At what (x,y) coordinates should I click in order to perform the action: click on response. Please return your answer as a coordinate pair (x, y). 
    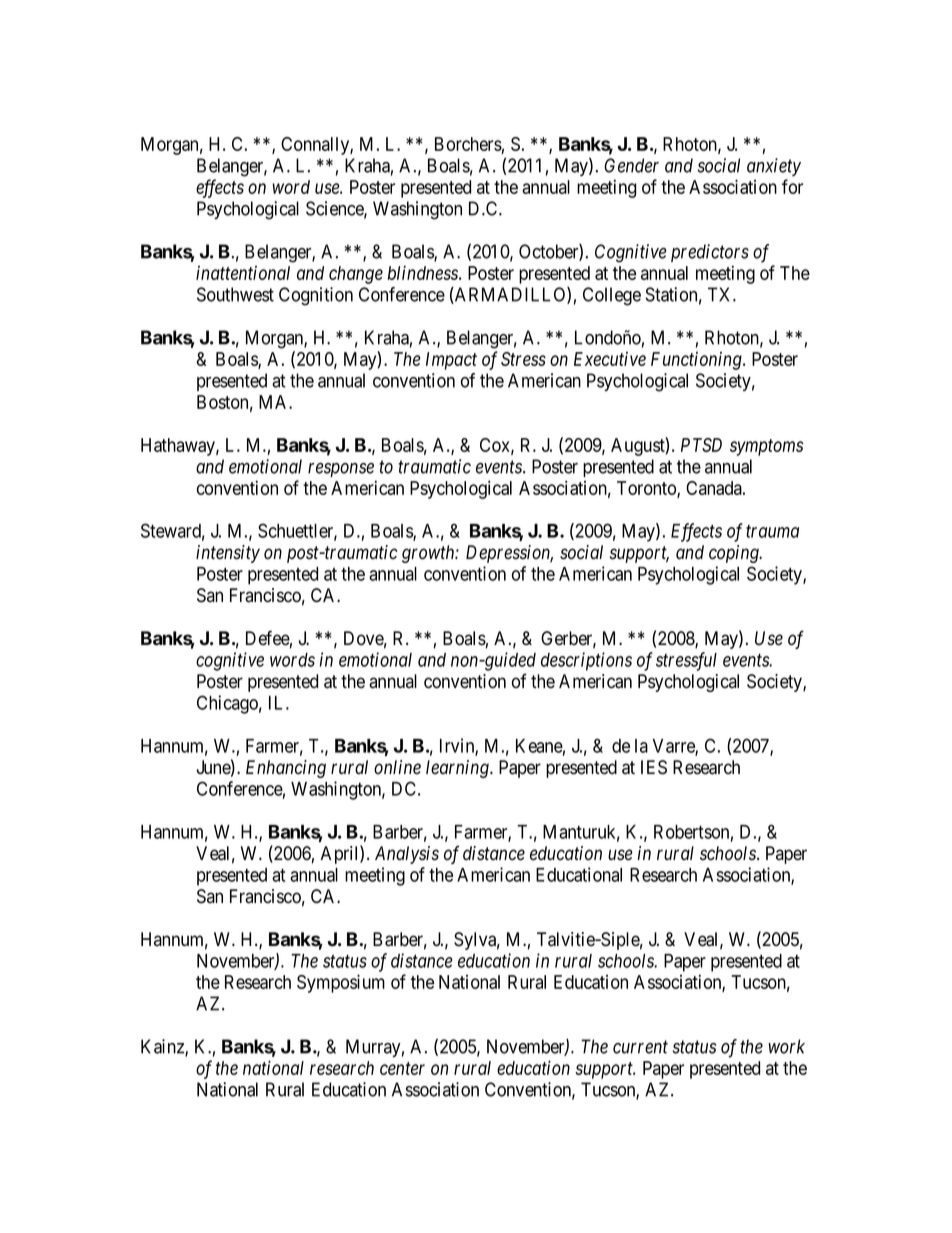
    Looking at the image, I should click on (341, 470).
